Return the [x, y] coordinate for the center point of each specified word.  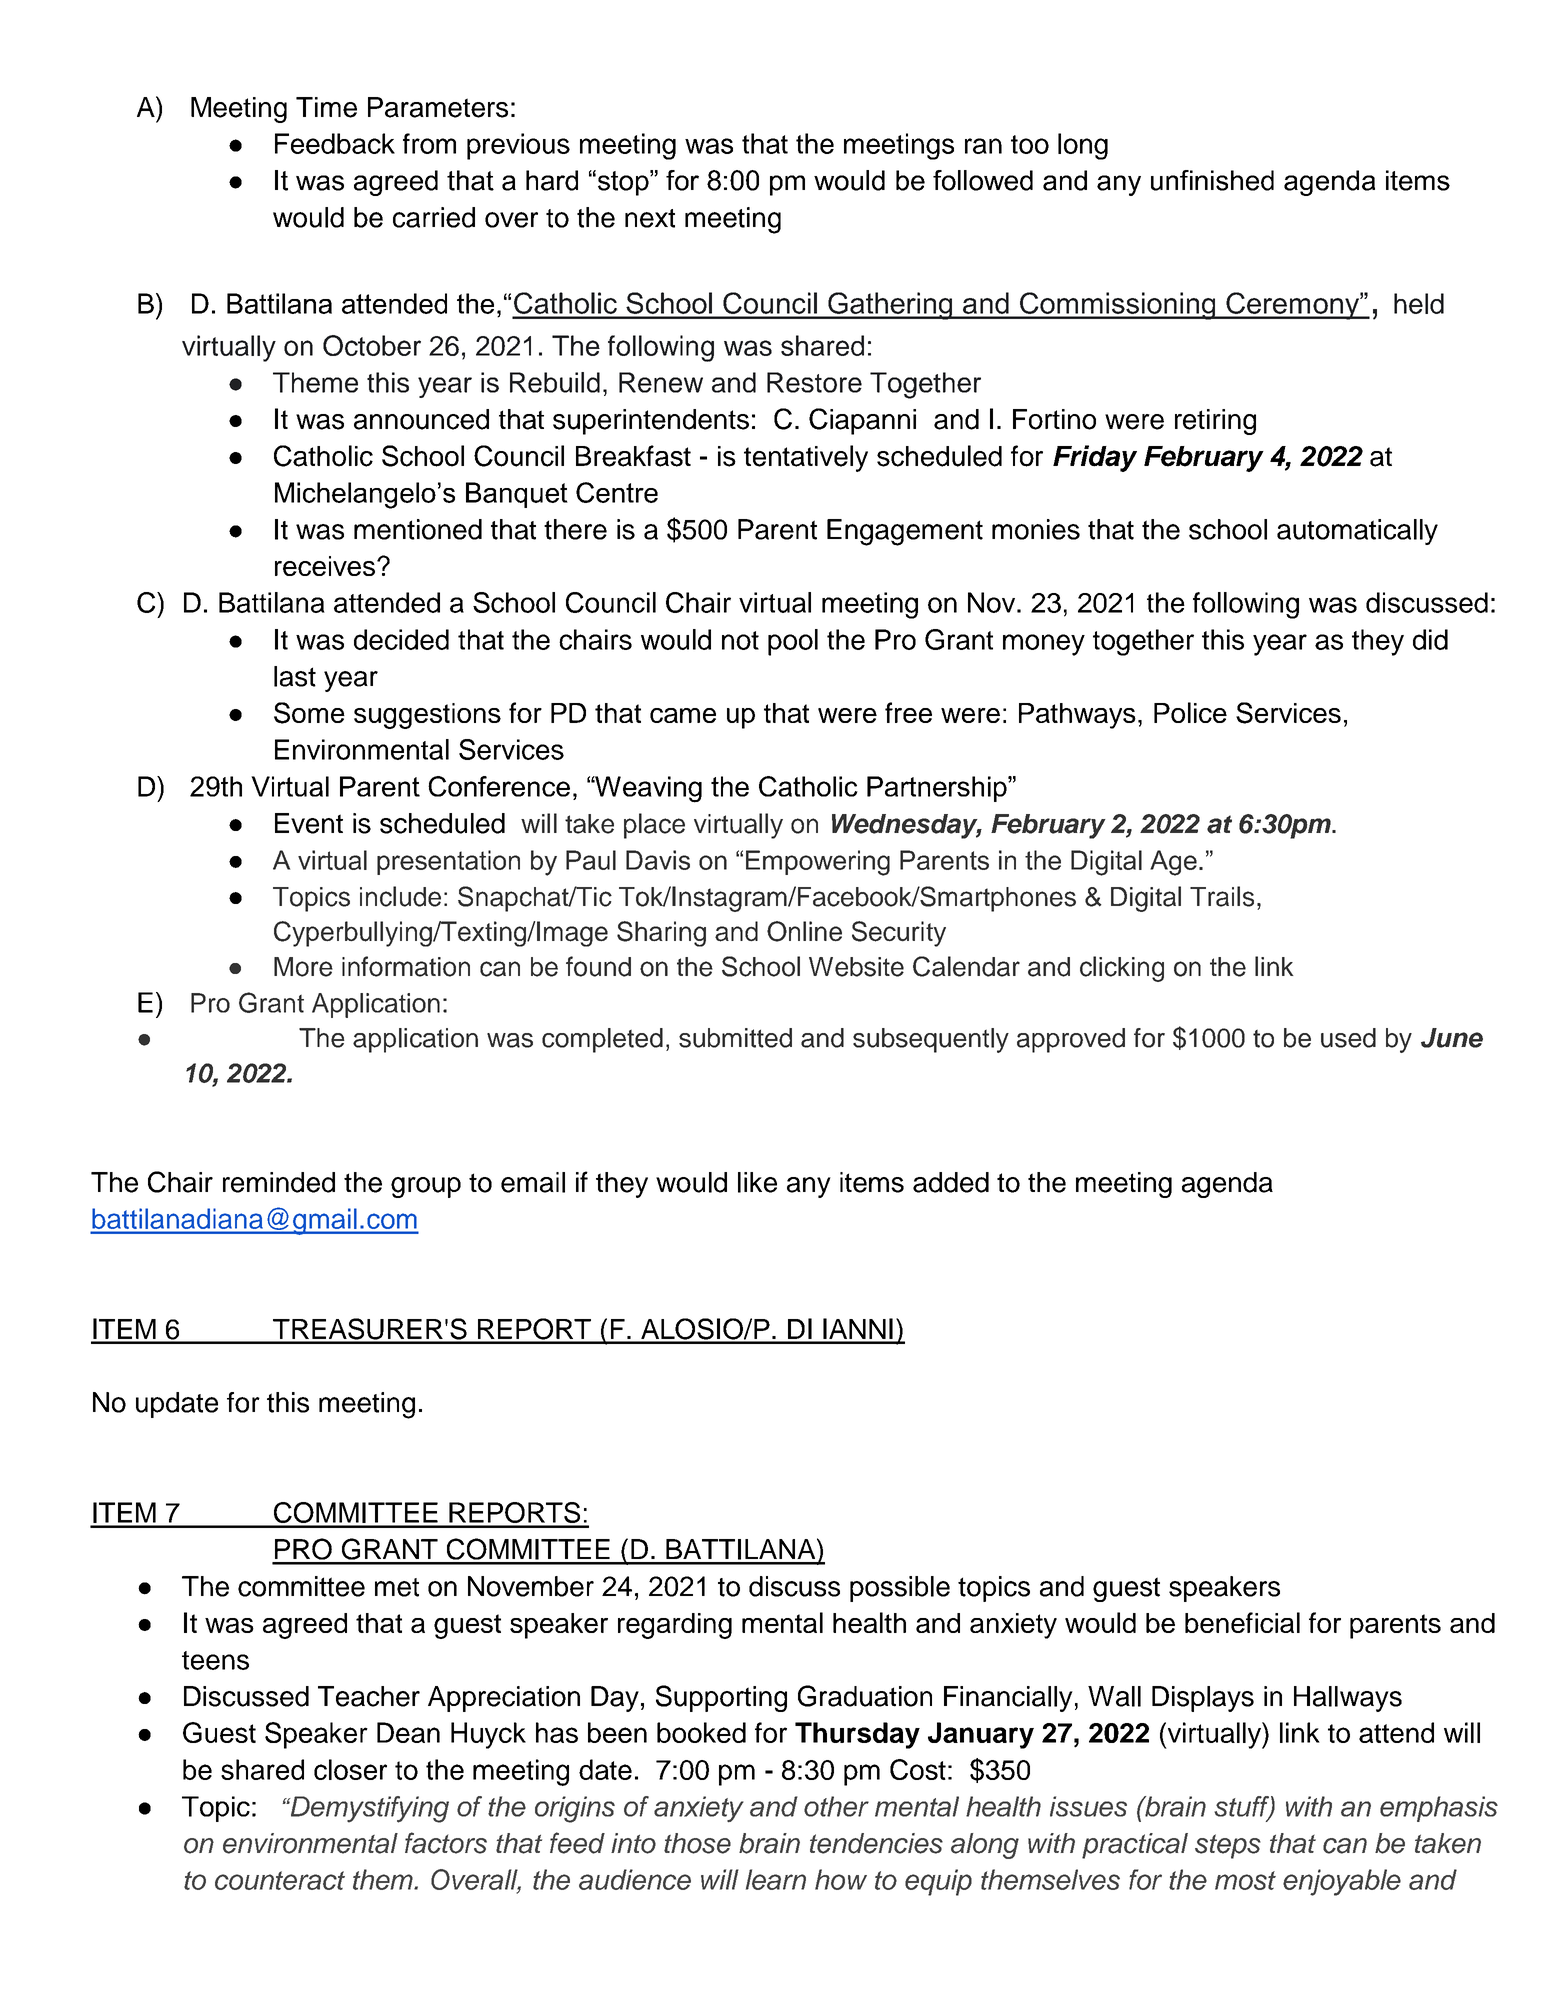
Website [856, 967]
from [429, 143]
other [836, 1806]
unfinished [1212, 180]
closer [350, 1769]
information [406, 966]
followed [983, 180]
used [1348, 1038]
